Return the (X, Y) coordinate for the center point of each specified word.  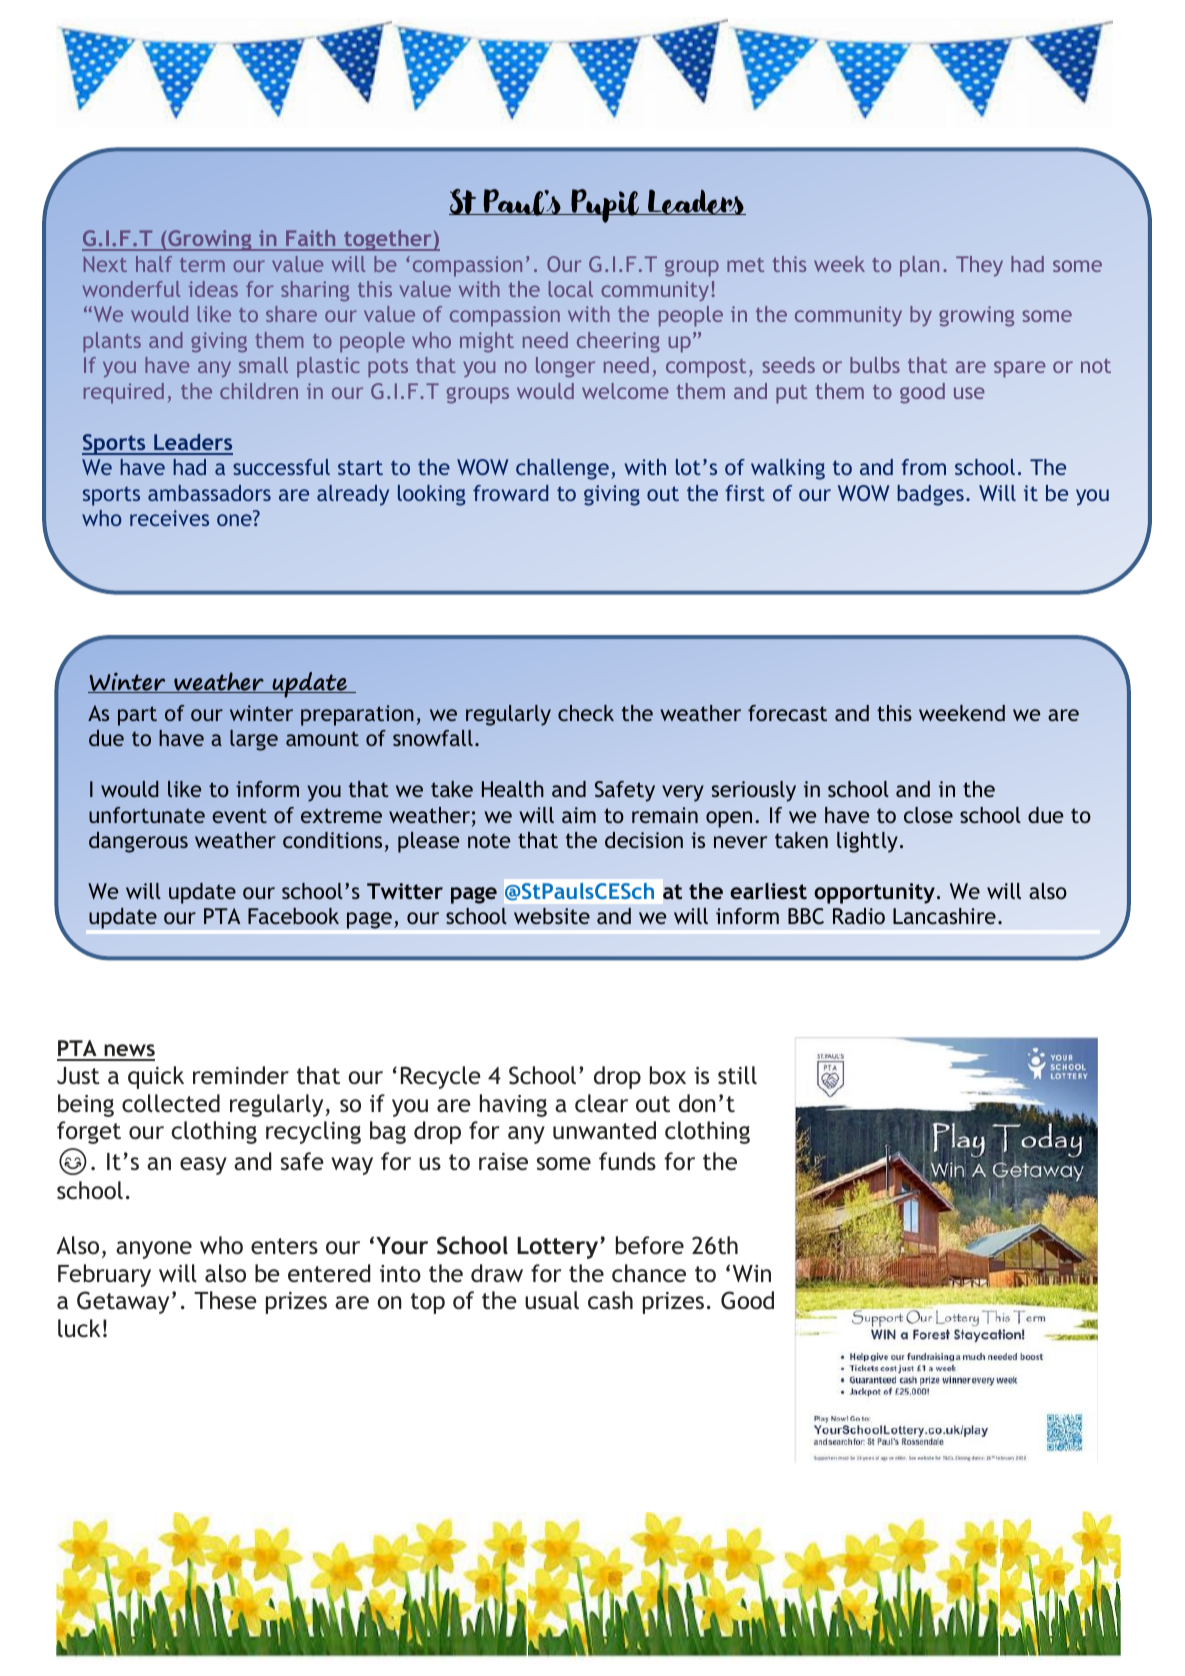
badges (930, 495)
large (254, 740)
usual (552, 1300)
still (737, 1075)
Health (513, 789)
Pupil (605, 206)
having (513, 1105)
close (928, 815)
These (225, 1300)
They (979, 266)
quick (156, 1077)
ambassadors (209, 493)
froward (510, 493)
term (202, 265)
